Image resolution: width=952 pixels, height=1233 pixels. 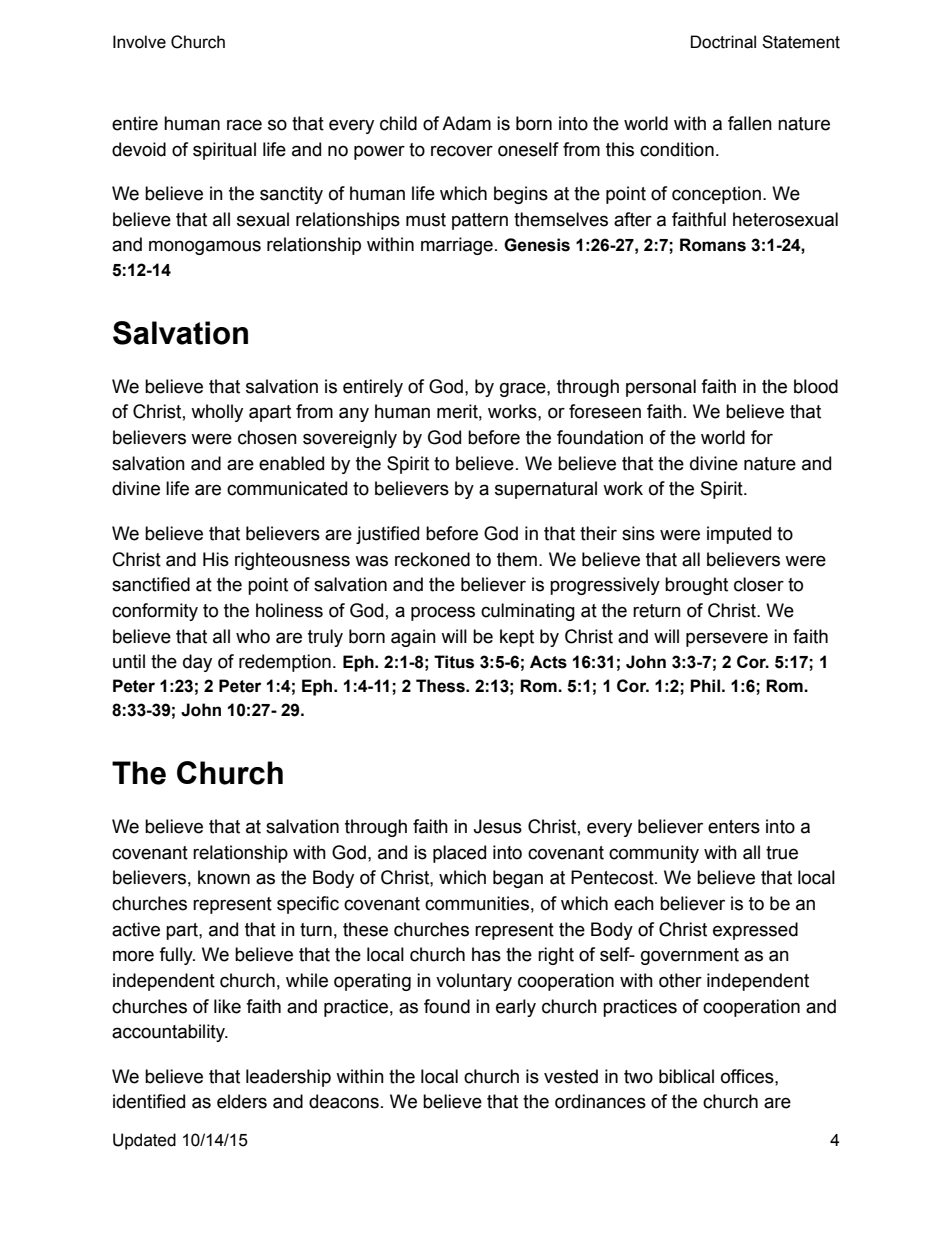 What do you see at coordinates (242, 1101) in the screenshot?
I see `elders` at bounding box center [242, 1101].
